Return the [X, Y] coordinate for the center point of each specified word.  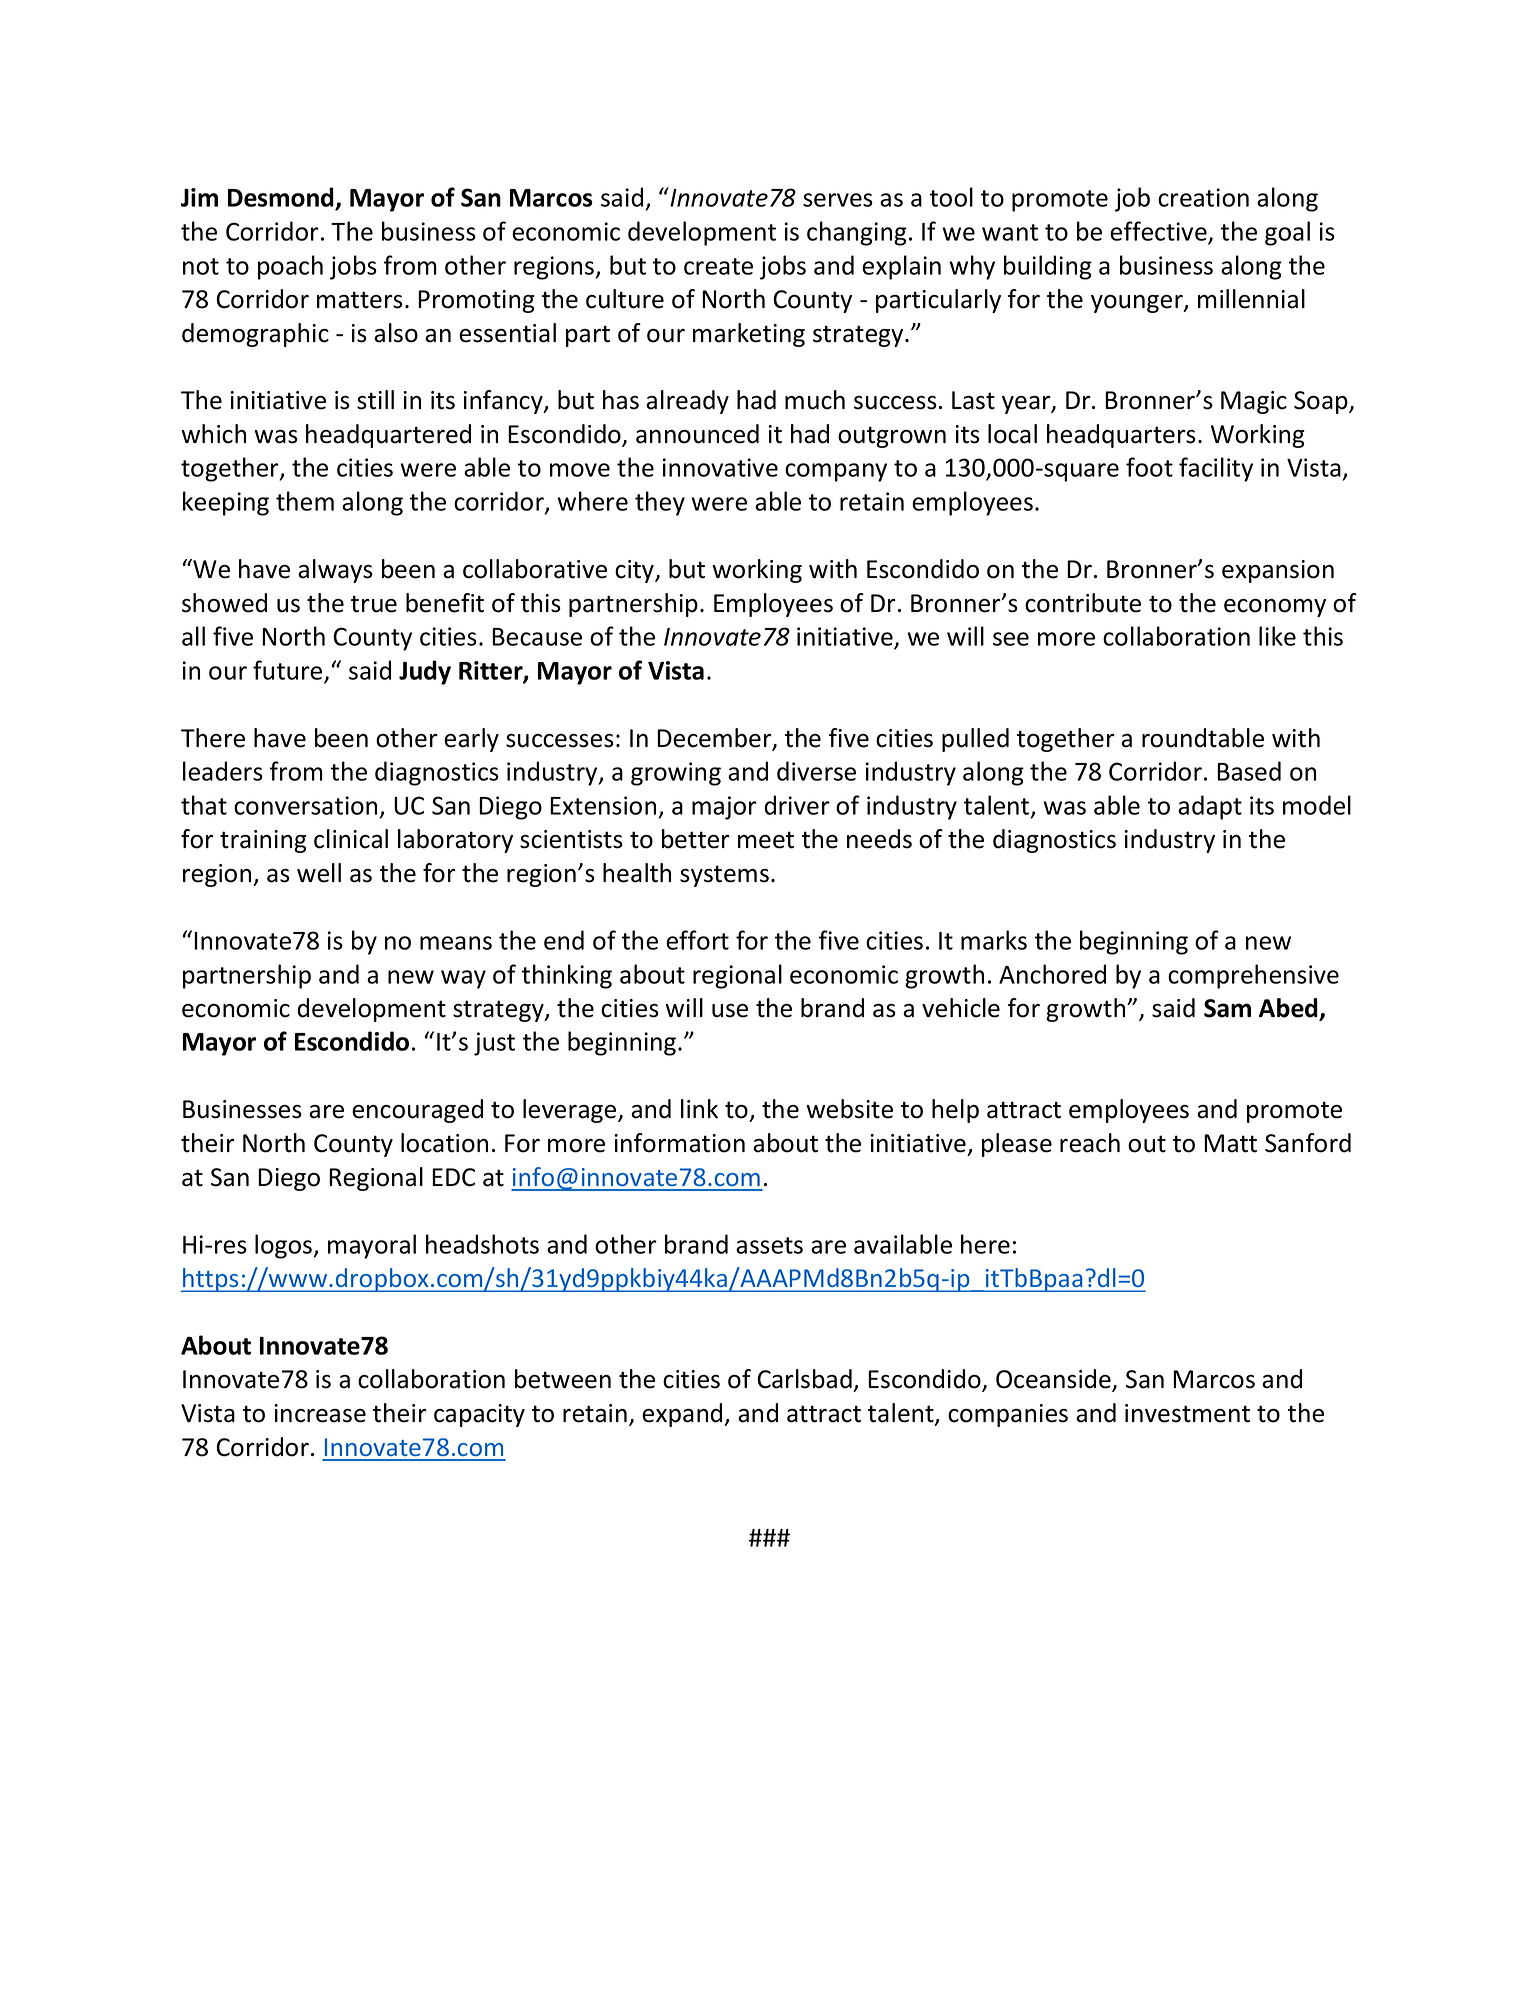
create [718, 266]
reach [1090, 1143]
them [305, 501]
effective [1158, 231]
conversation [305, 805]
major [724, 808]
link [699, 1108]
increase [320, 1413]
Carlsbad [804, 1379]
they [660, 503]
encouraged [417, 1111]
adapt [1210, 807]
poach [290, 267]
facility [1216, 469]
